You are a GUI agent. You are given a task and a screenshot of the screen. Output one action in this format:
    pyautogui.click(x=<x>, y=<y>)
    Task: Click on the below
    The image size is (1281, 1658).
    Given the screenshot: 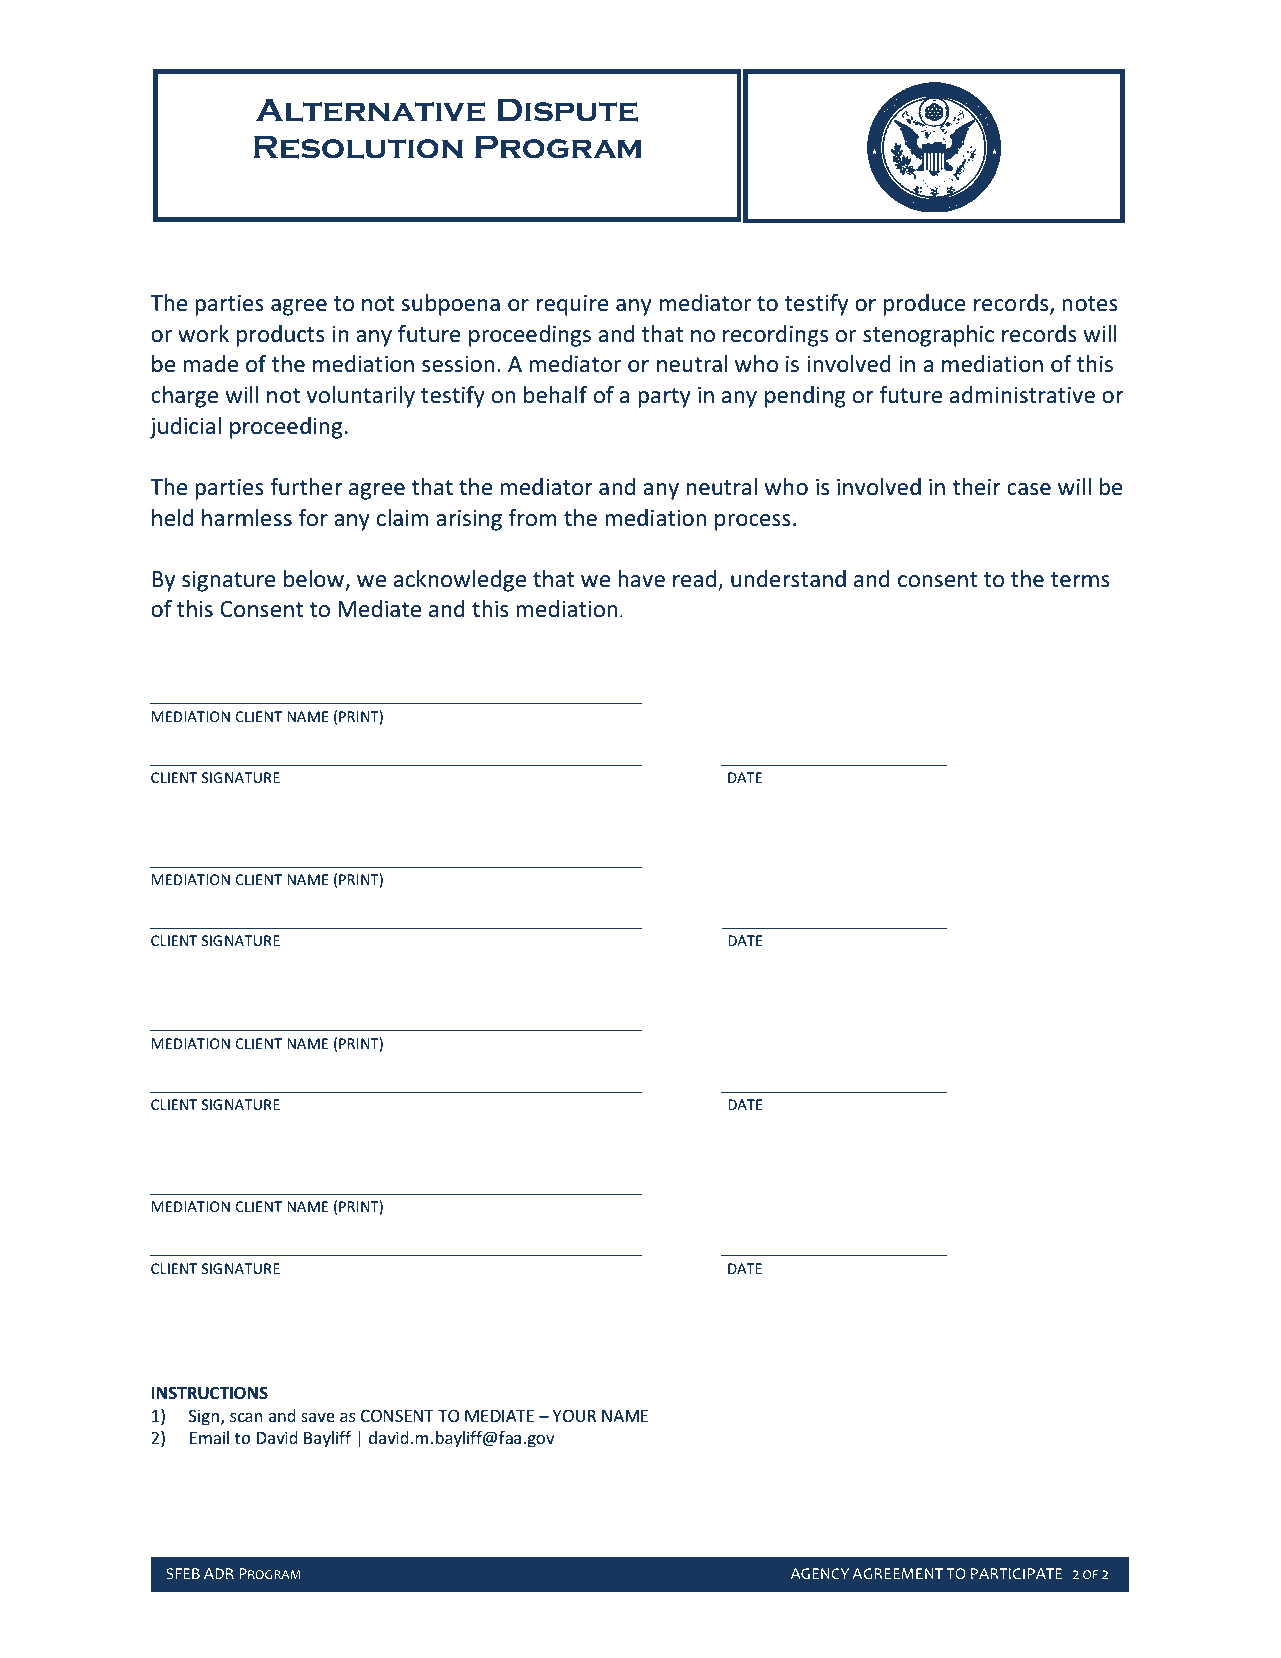 What is the action you would take?
    pyautogui.click(x=314, y=579)
